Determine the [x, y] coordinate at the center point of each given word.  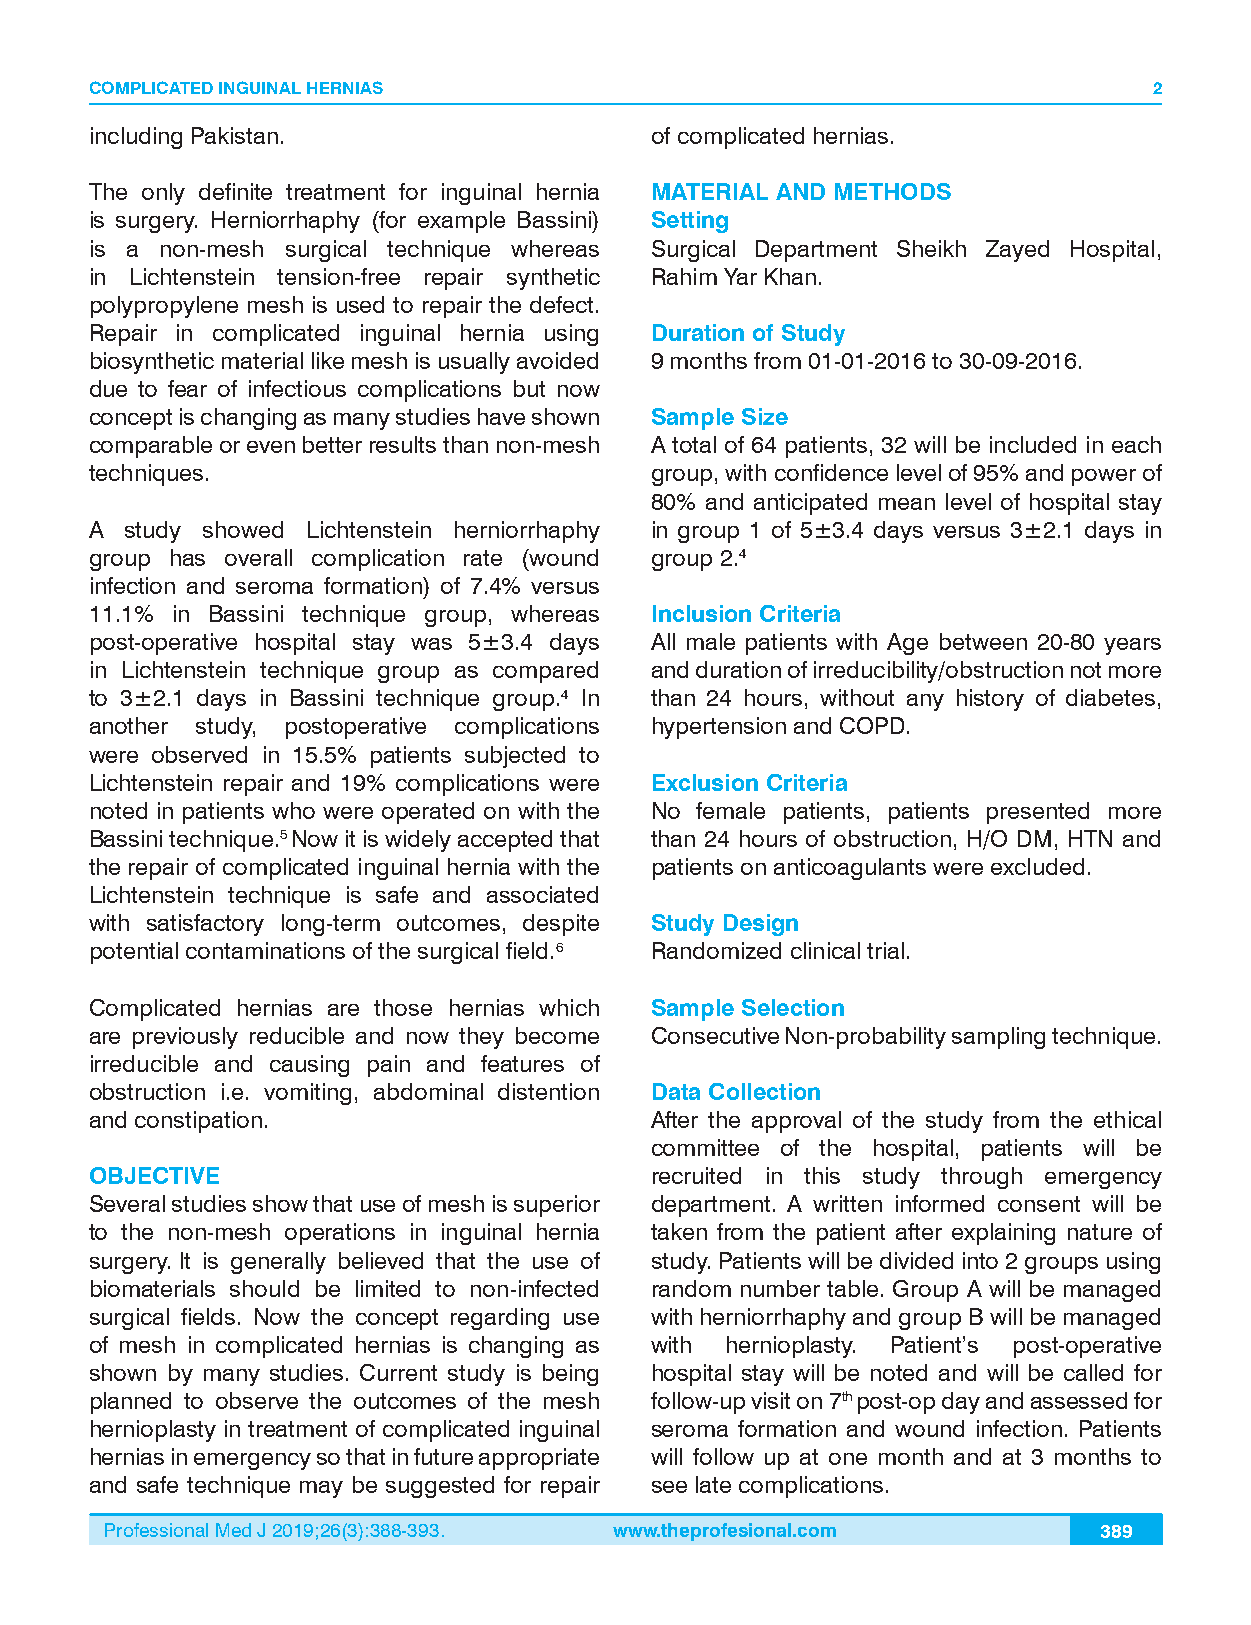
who [293, 810]
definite [235, 191]
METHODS [893, 191]
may [321, 1489]
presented [1038, 813]
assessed [1079, 1400]
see [669, 1487]
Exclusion [705, 782]
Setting [690, 222]
